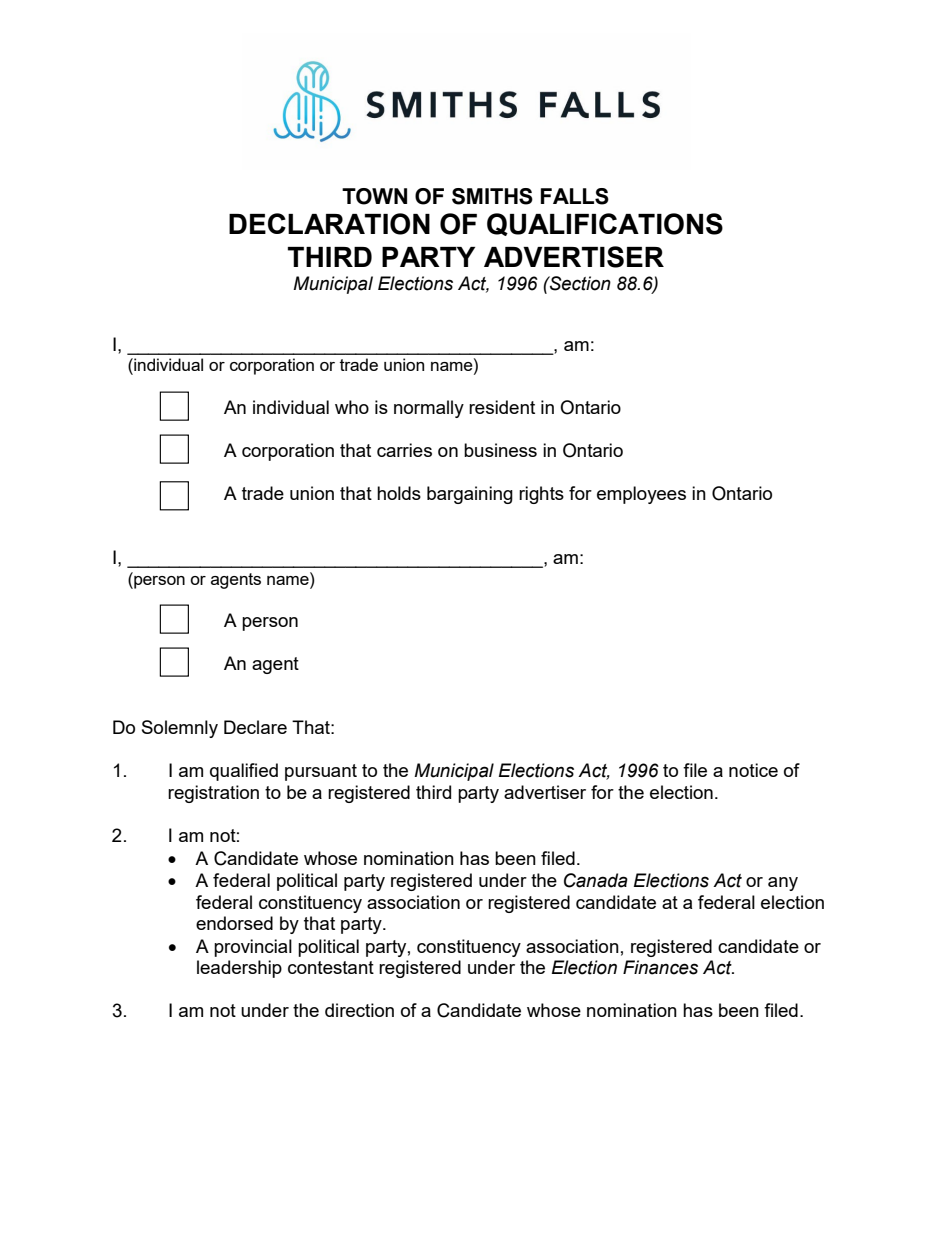  I want to click on DECLARATION, so click(329, 224).
